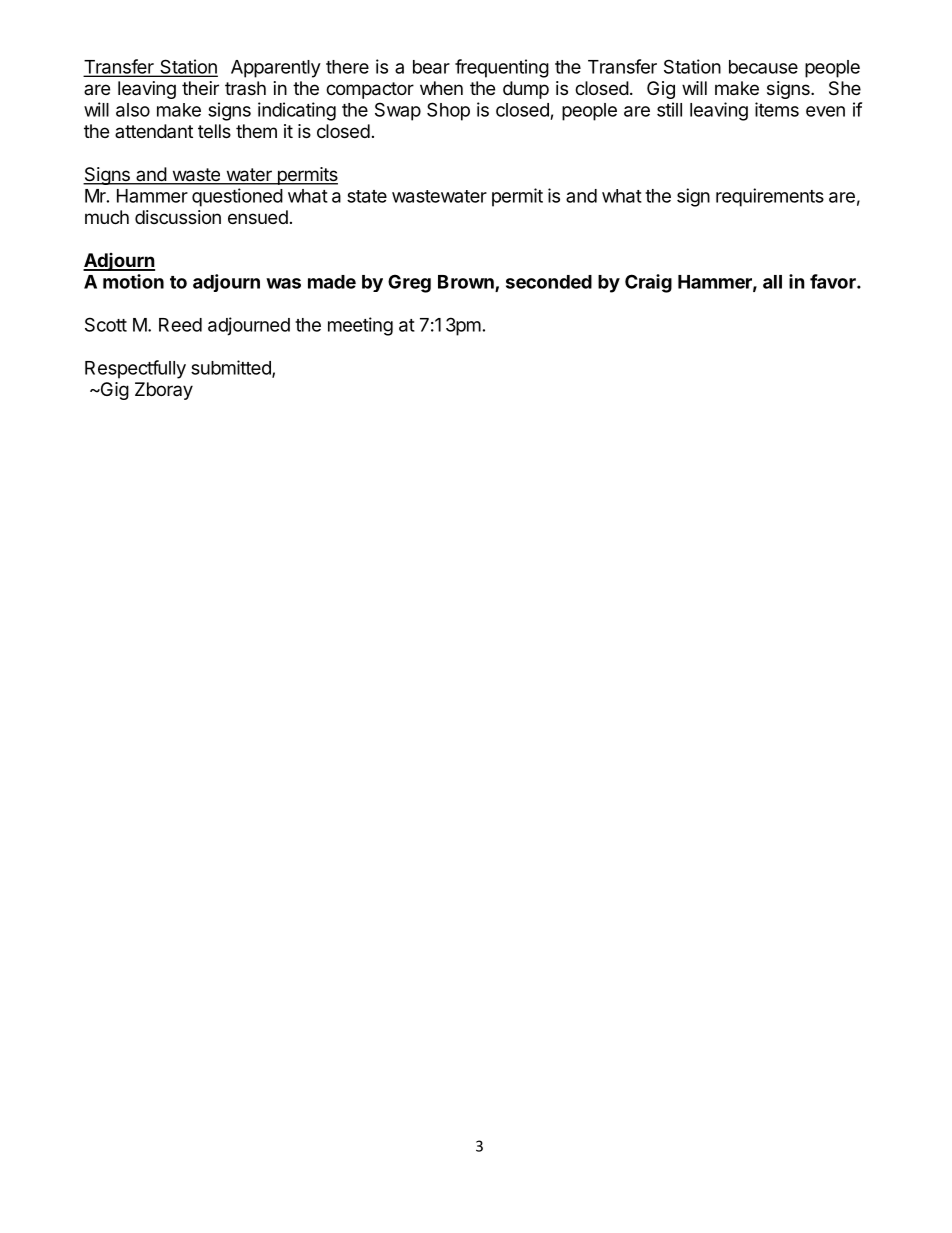 The height and width of the page is (1233, 952). Describe the element at coordinates (232, 368) in the page. I see `submitted` at that location.
